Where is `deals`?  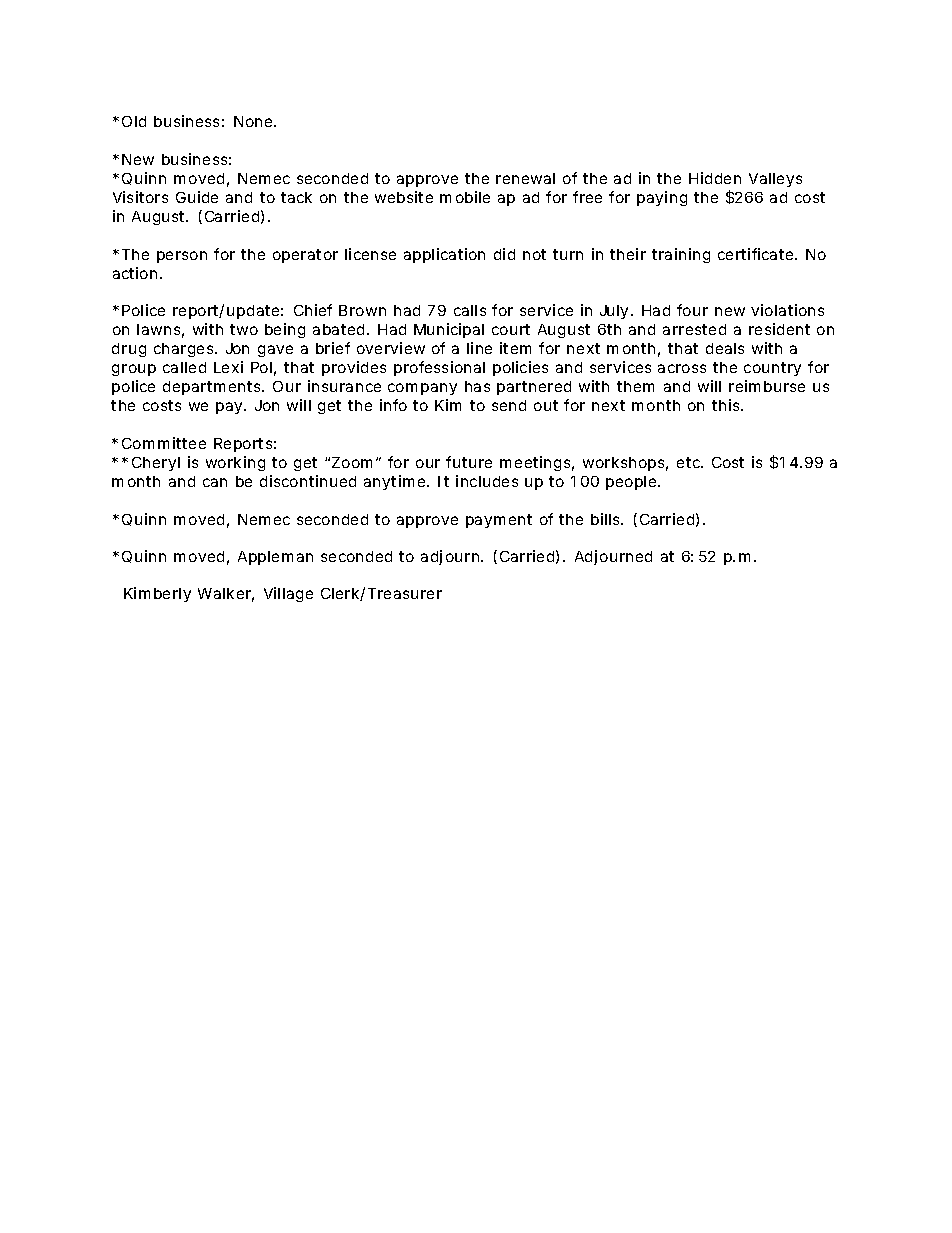
deals is located at coordinates (725, 348).
